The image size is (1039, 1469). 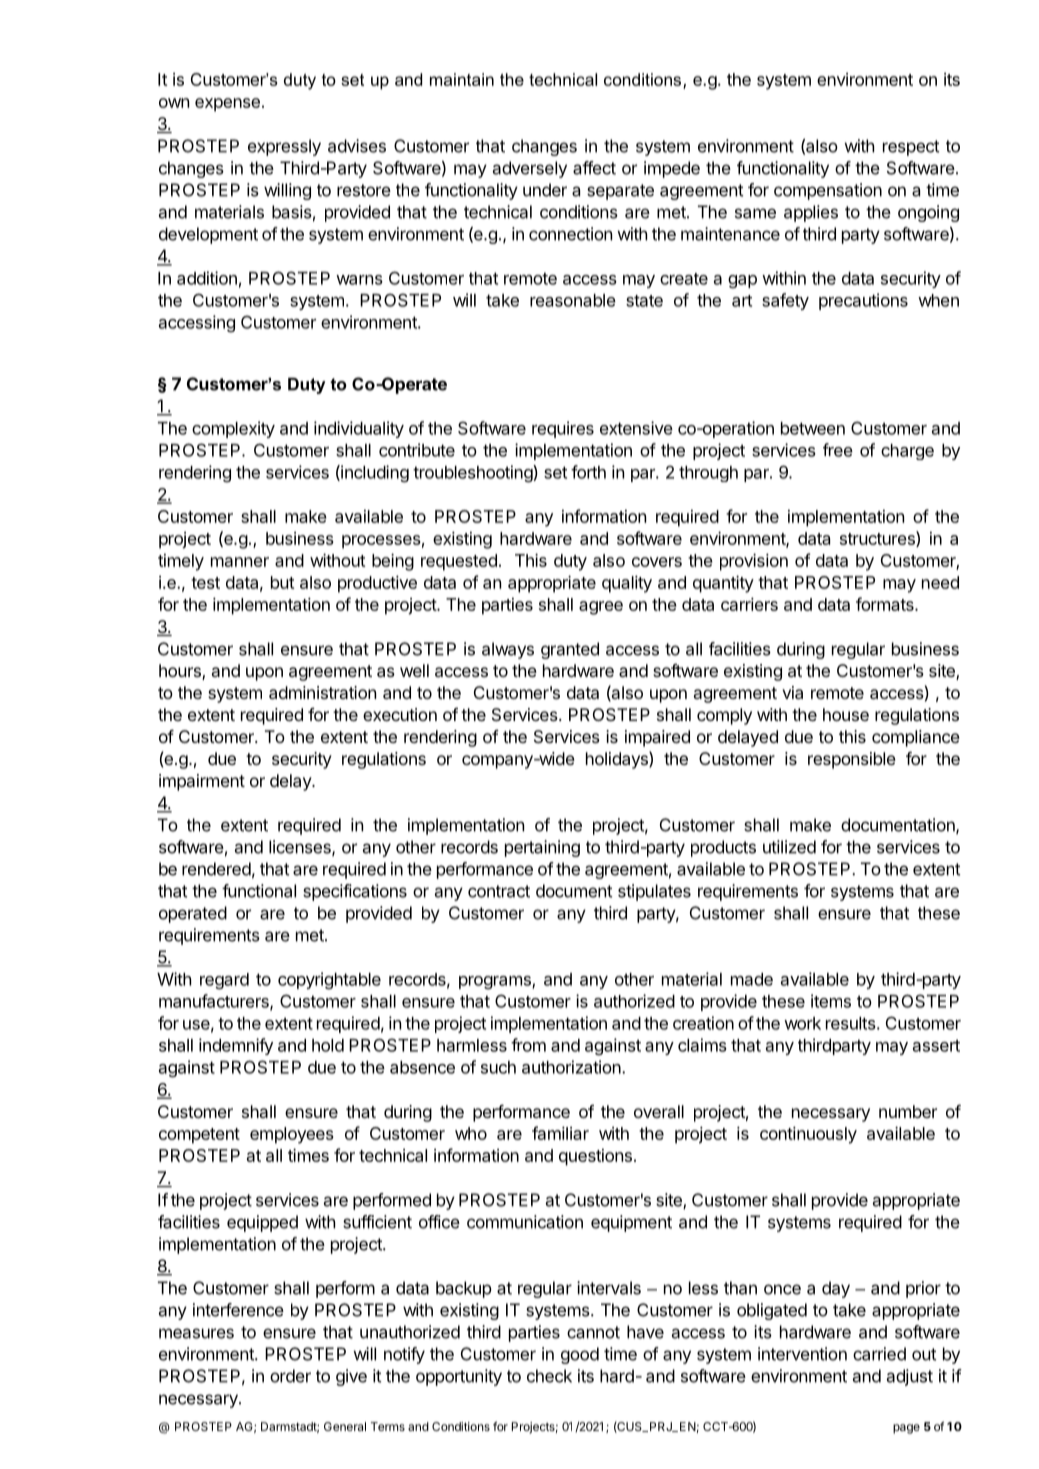 I want to click on respect, so click(x=911, y=148).
